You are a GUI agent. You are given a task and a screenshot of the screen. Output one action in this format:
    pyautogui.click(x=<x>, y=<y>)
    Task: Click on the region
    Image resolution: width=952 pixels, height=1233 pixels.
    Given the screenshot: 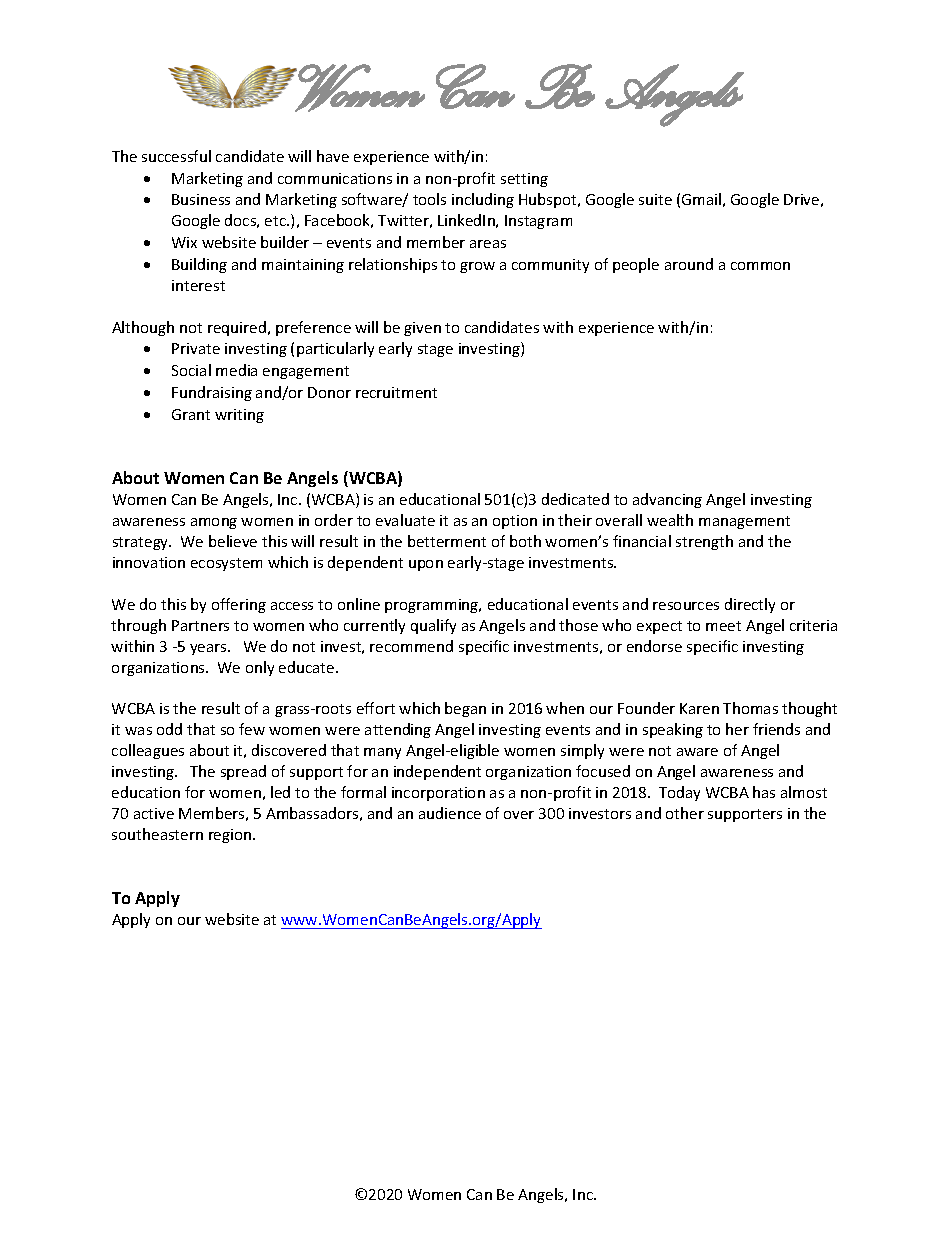 What is the action you would take?
    pyautogui.click(x=231, y=836)
